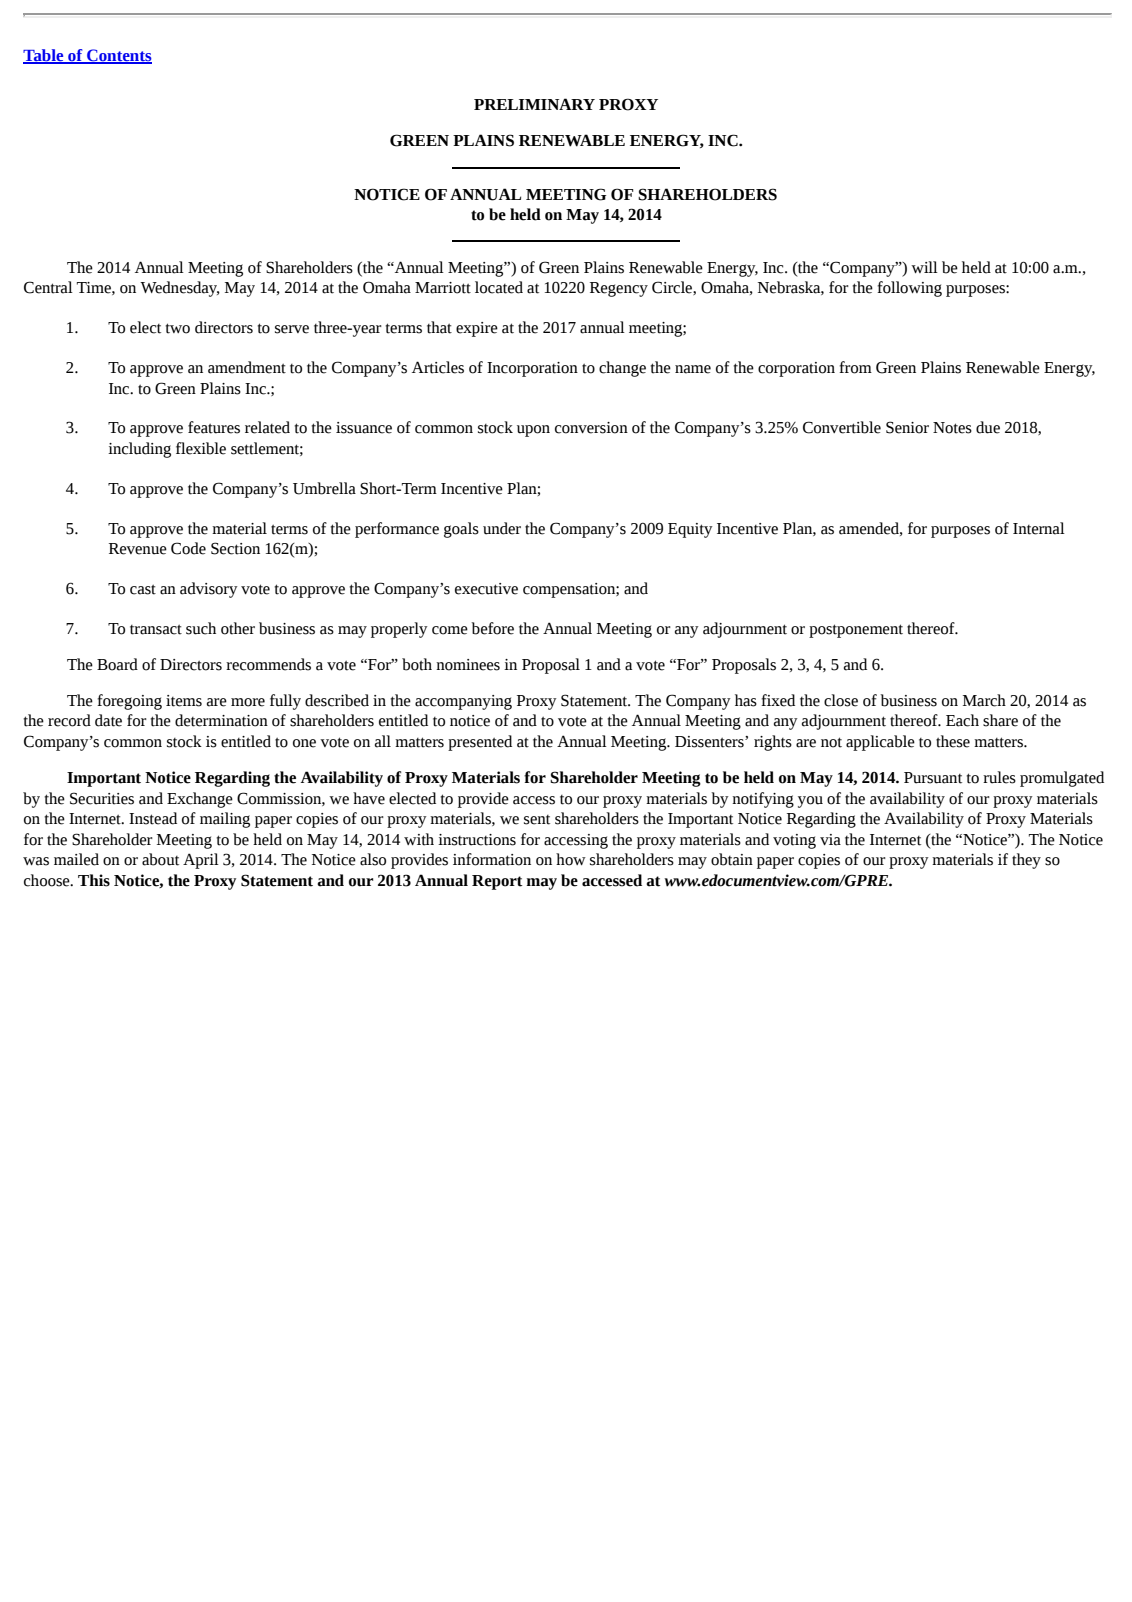 The image size is (1132, 1602). I want to click on PRELIMINARY, so click(534, 104).
